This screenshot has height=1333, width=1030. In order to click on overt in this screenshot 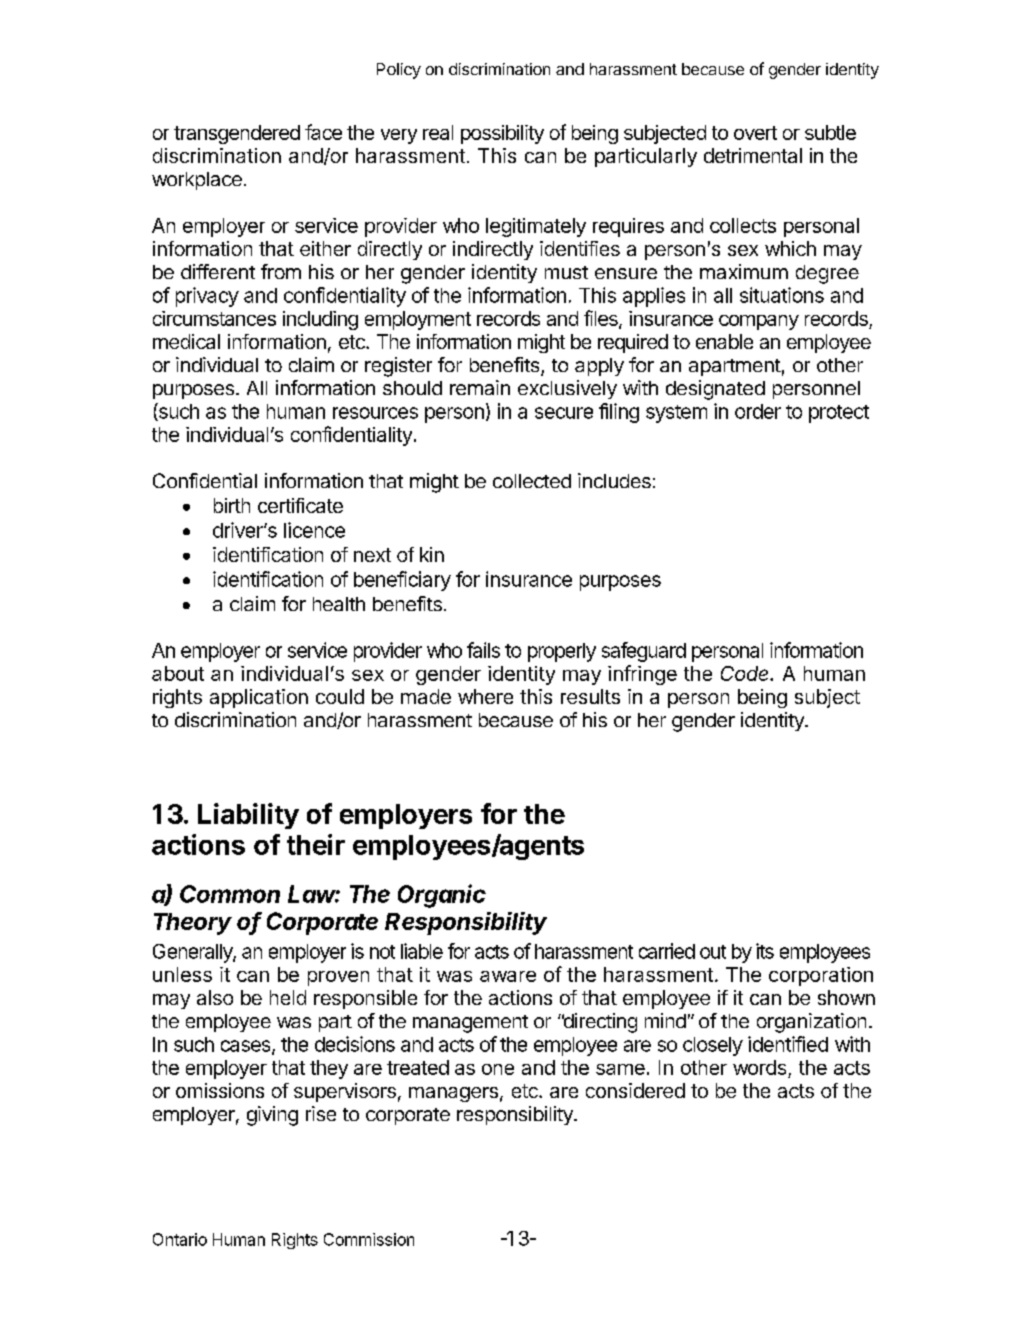, I will do `click(755, 133)`.
